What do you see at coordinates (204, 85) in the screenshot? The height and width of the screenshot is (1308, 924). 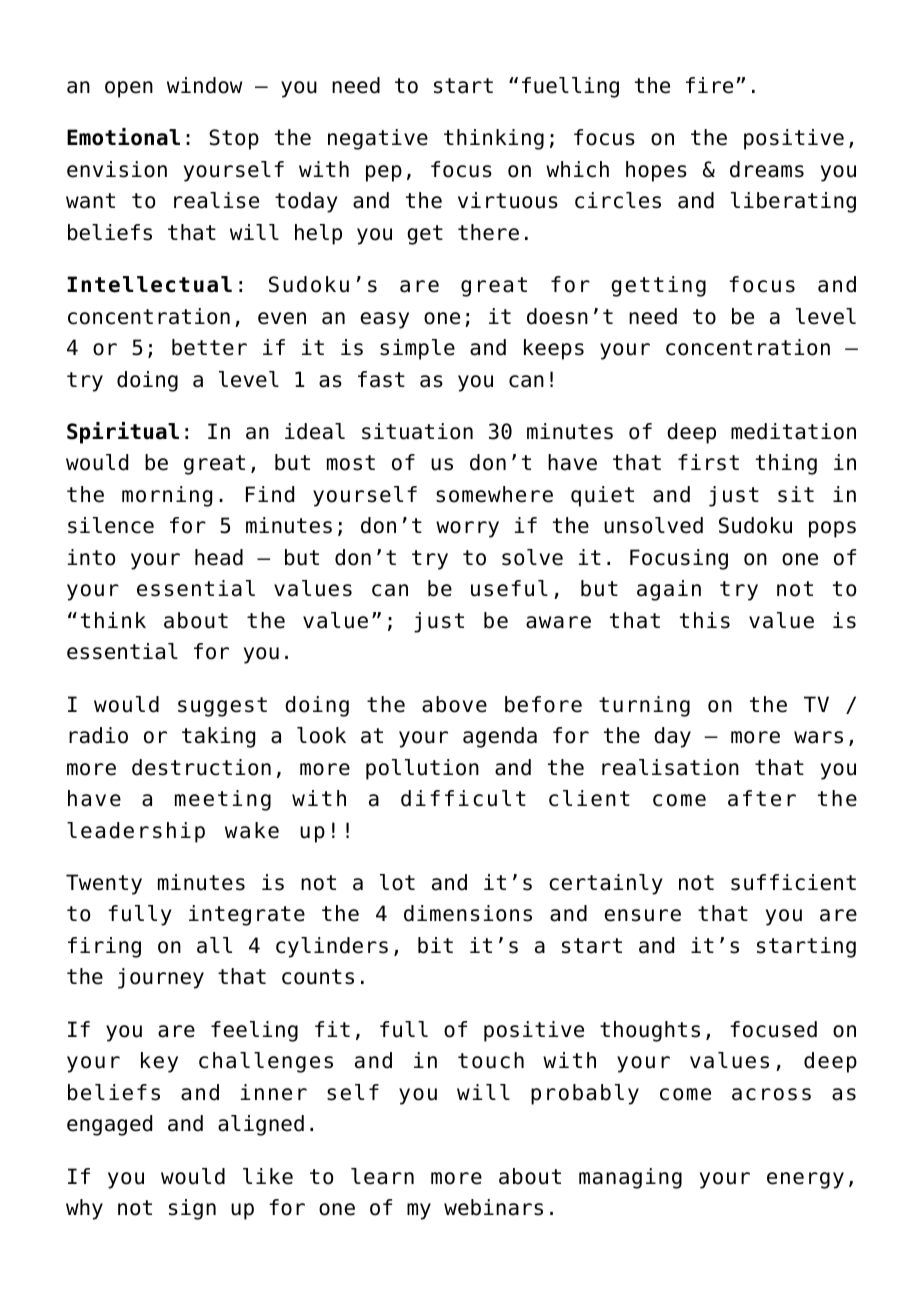 I see `window` at bounding box center [204, 85].
